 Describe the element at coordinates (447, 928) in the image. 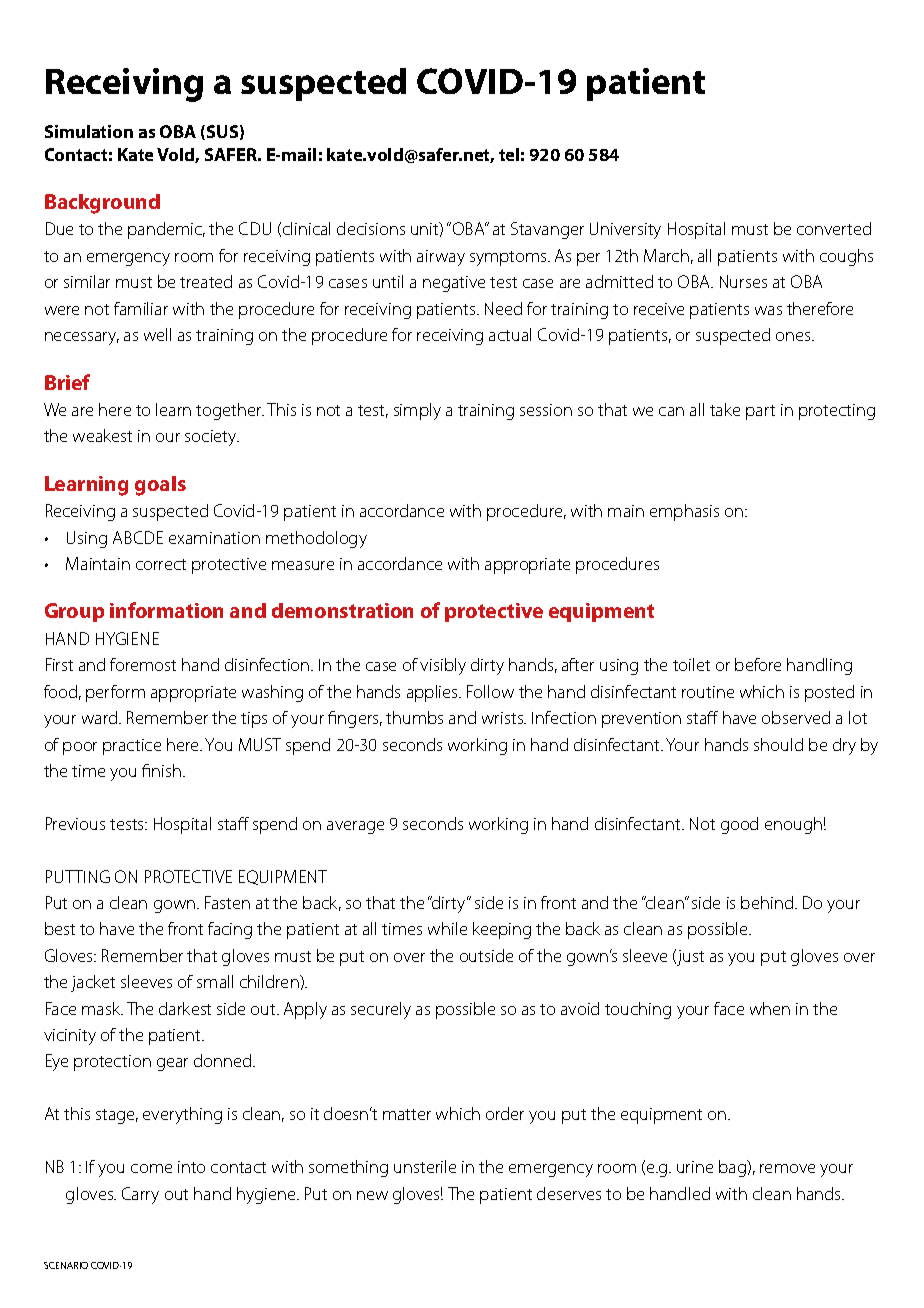

I see `while` at that location.
